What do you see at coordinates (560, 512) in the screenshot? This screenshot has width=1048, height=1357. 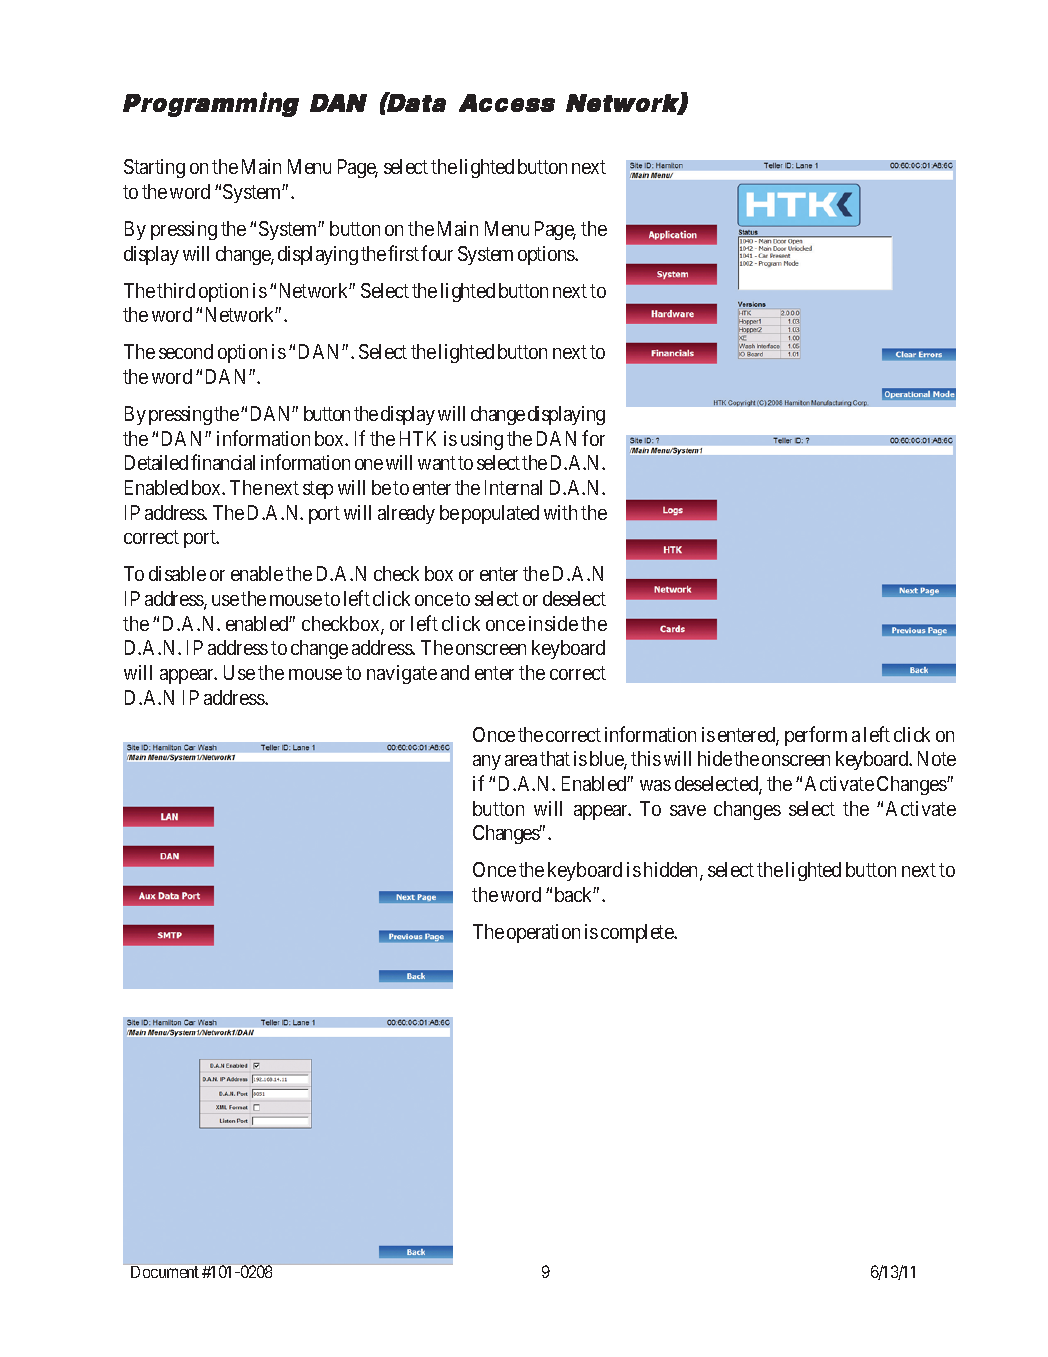 I see `with` at bounding box center [560, 512].
